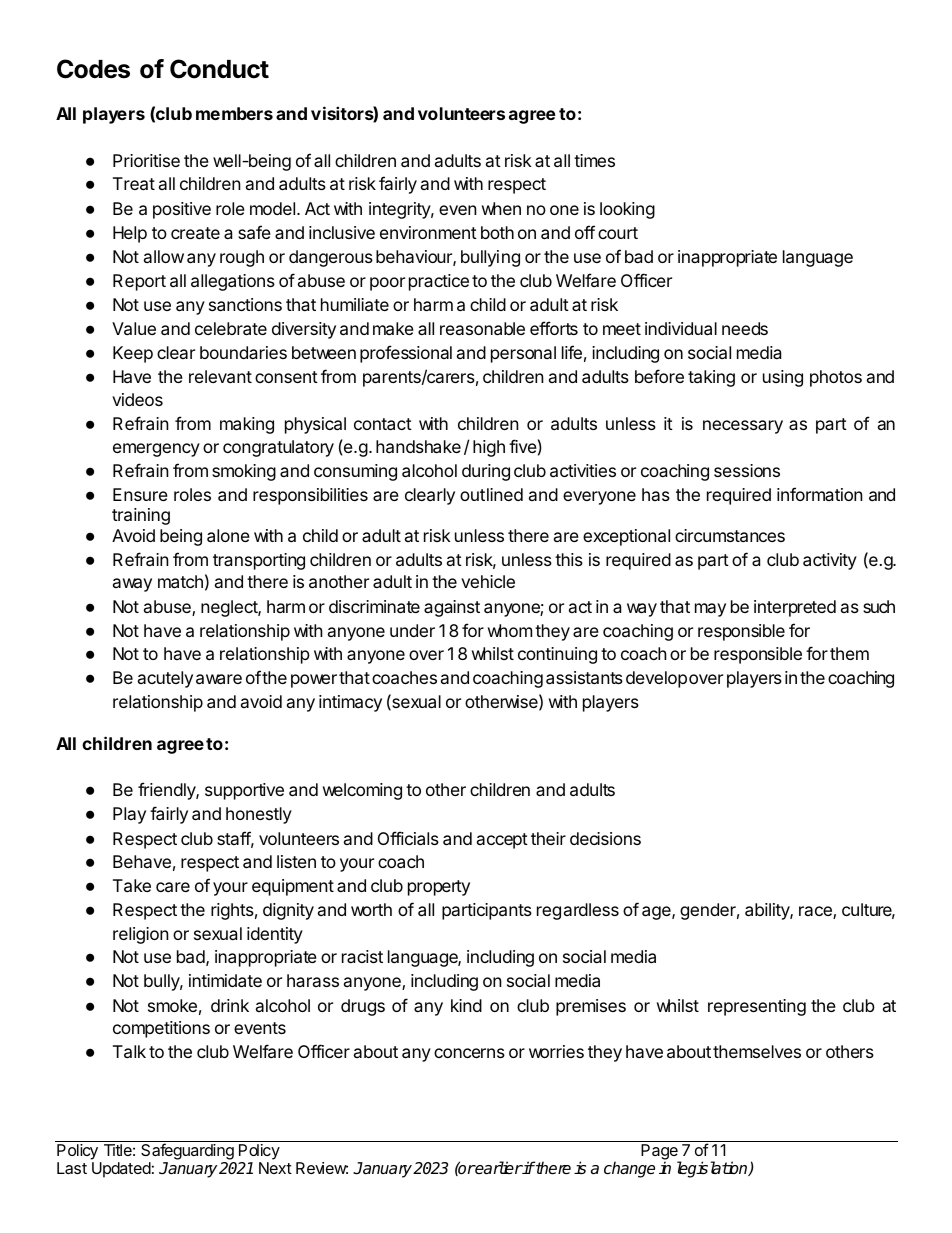 The image size is (952, 1233). Describe the element at coordinates (234, 113) in the screenshot. I see `members` at that location.
